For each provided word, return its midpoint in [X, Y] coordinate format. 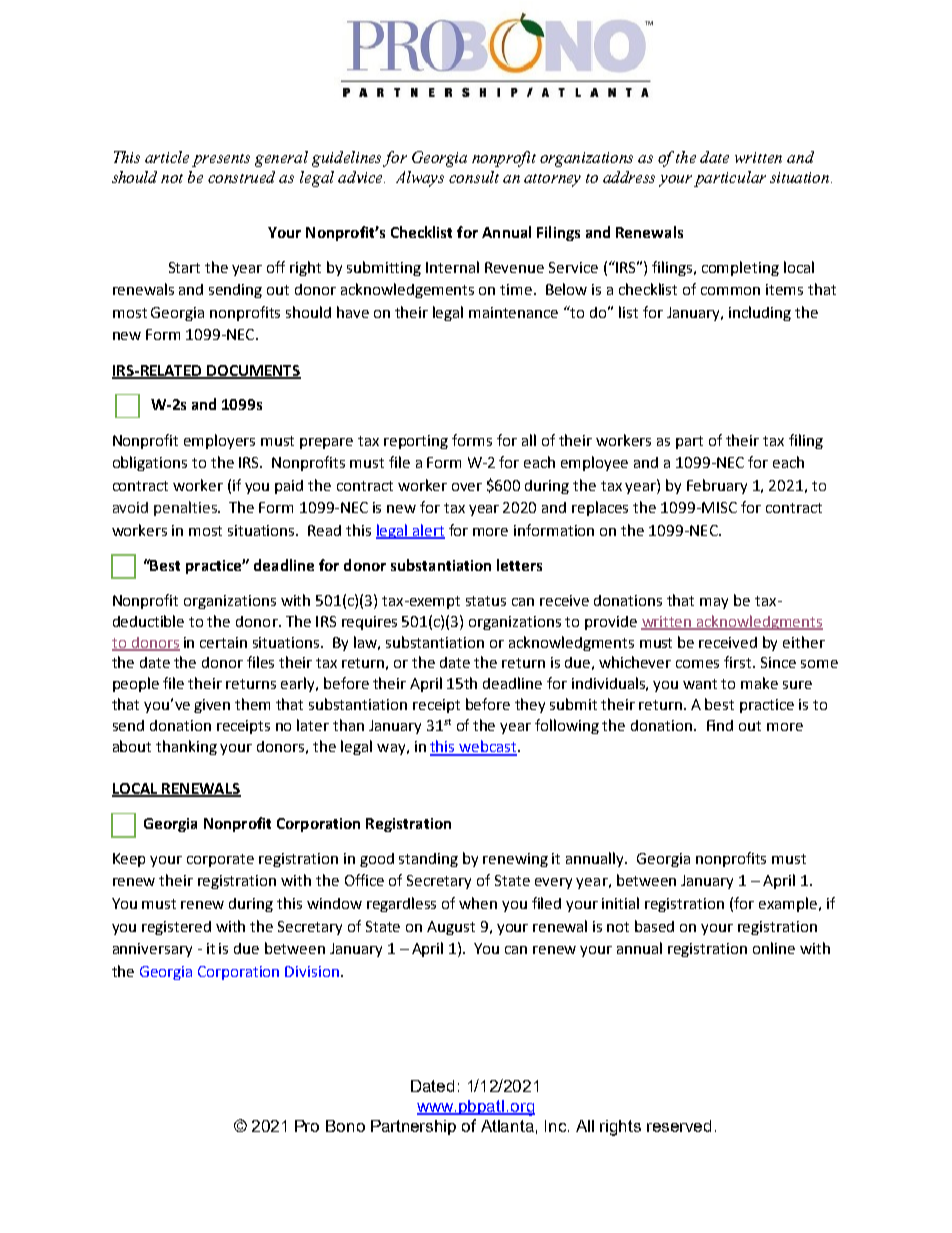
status [486, 601]
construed [241, 177]
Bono [345, 1126]
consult [474, 177]
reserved [679, 1126]
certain [223, 642]
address [629, 177]
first [739, 662]
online [774, 948]
